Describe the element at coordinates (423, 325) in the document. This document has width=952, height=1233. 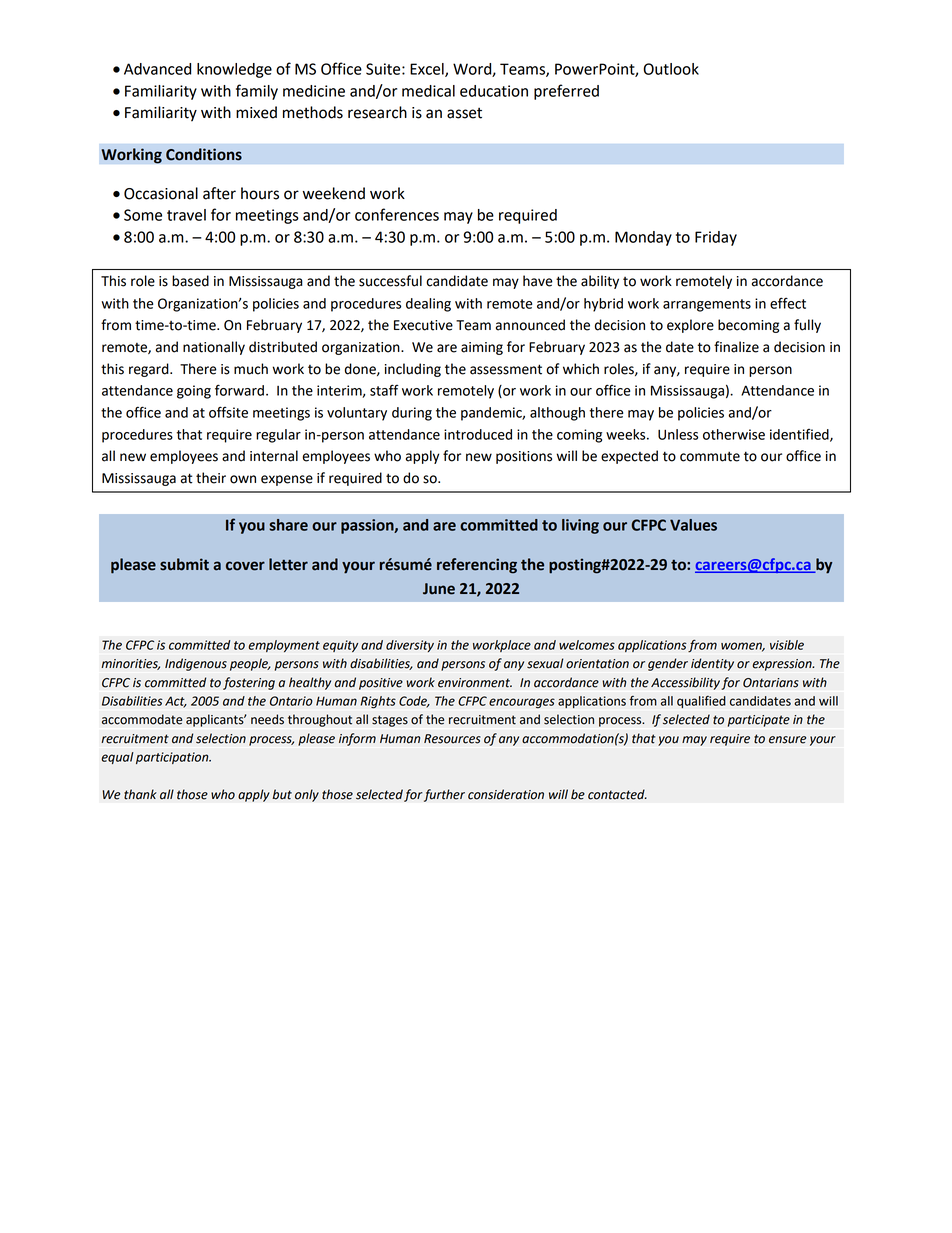
I see `Executive` at that location.
